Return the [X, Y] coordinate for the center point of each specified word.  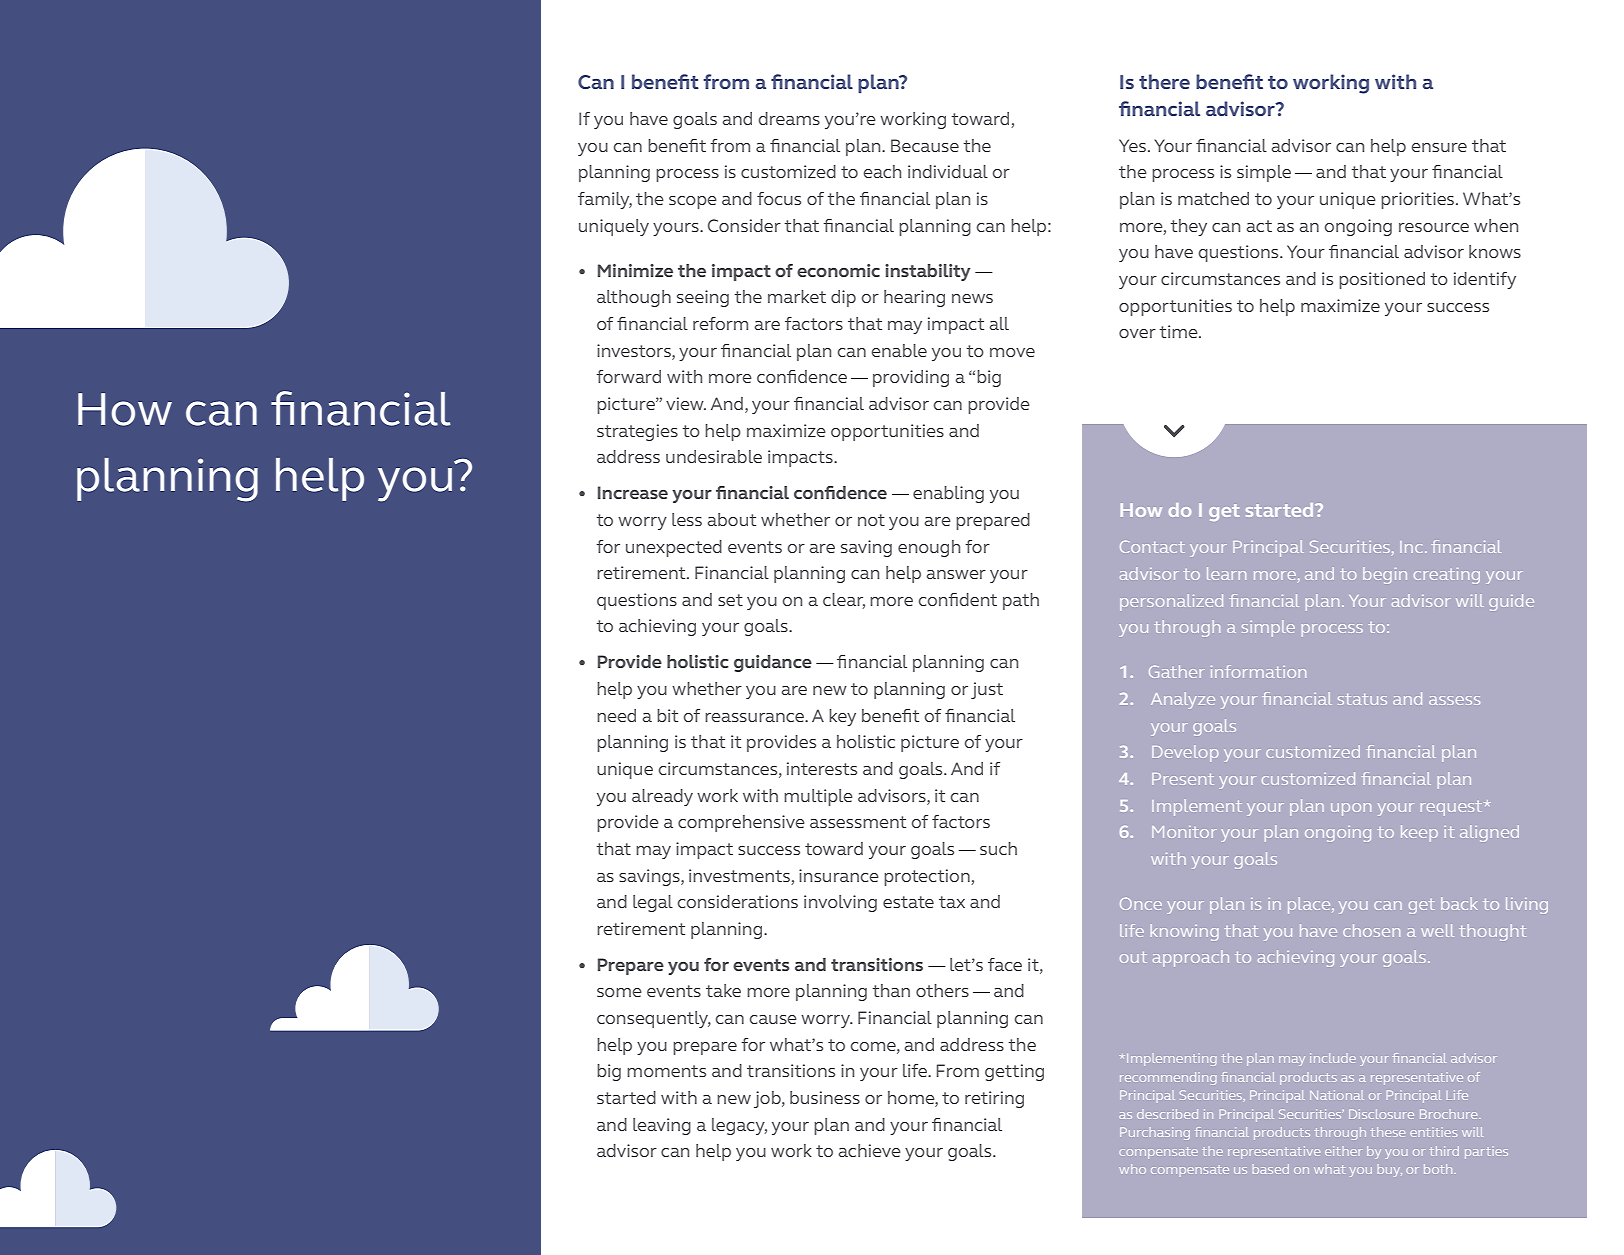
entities [1433, 1132]
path [1021, 601]
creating [1447, 576]
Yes [1132, 145]
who [1132, 1169]
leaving [662, 1126]
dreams [789, 118]
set [730, 600]
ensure [1439, 147]
